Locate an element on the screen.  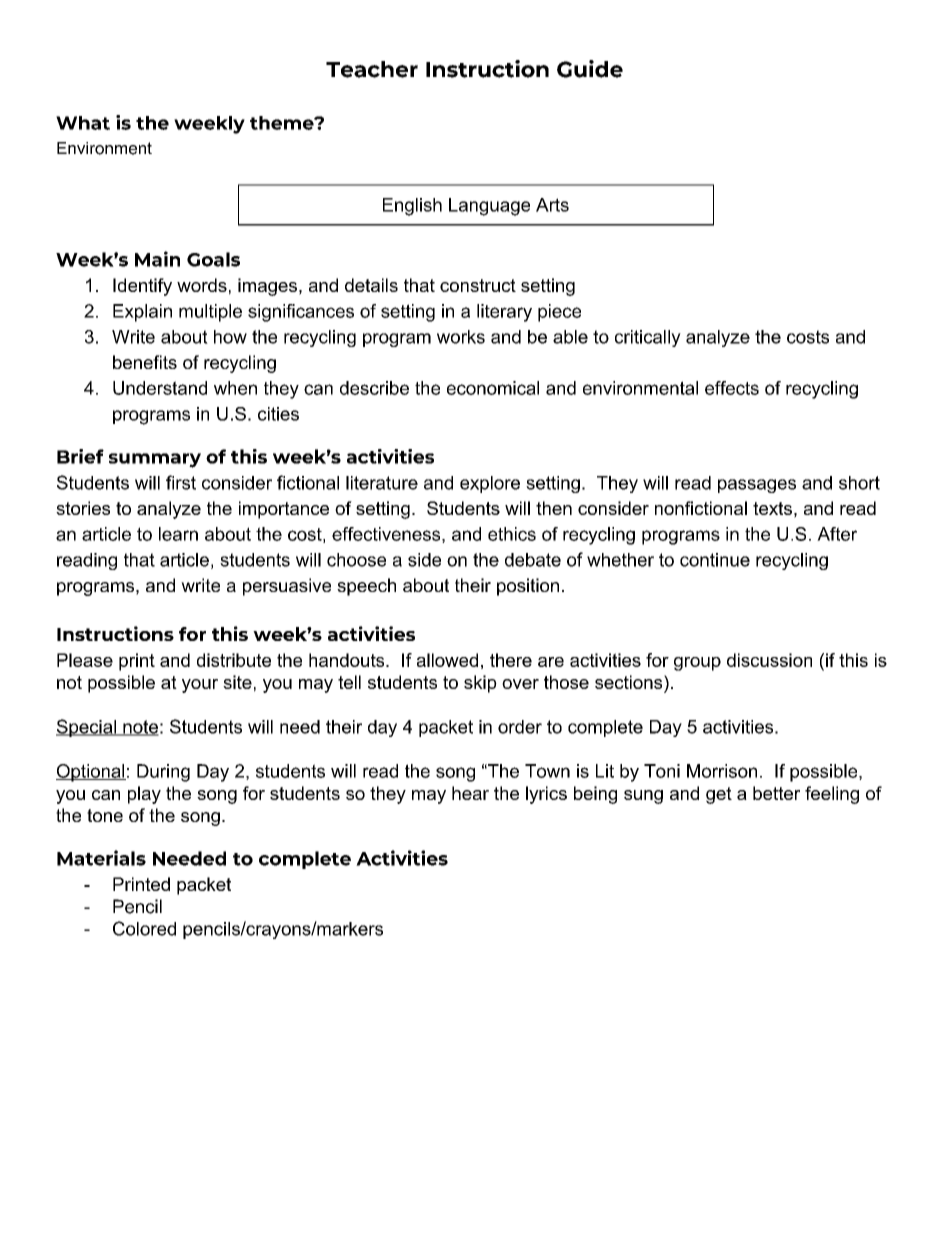
allowed is located at coordinates (447, 660).
